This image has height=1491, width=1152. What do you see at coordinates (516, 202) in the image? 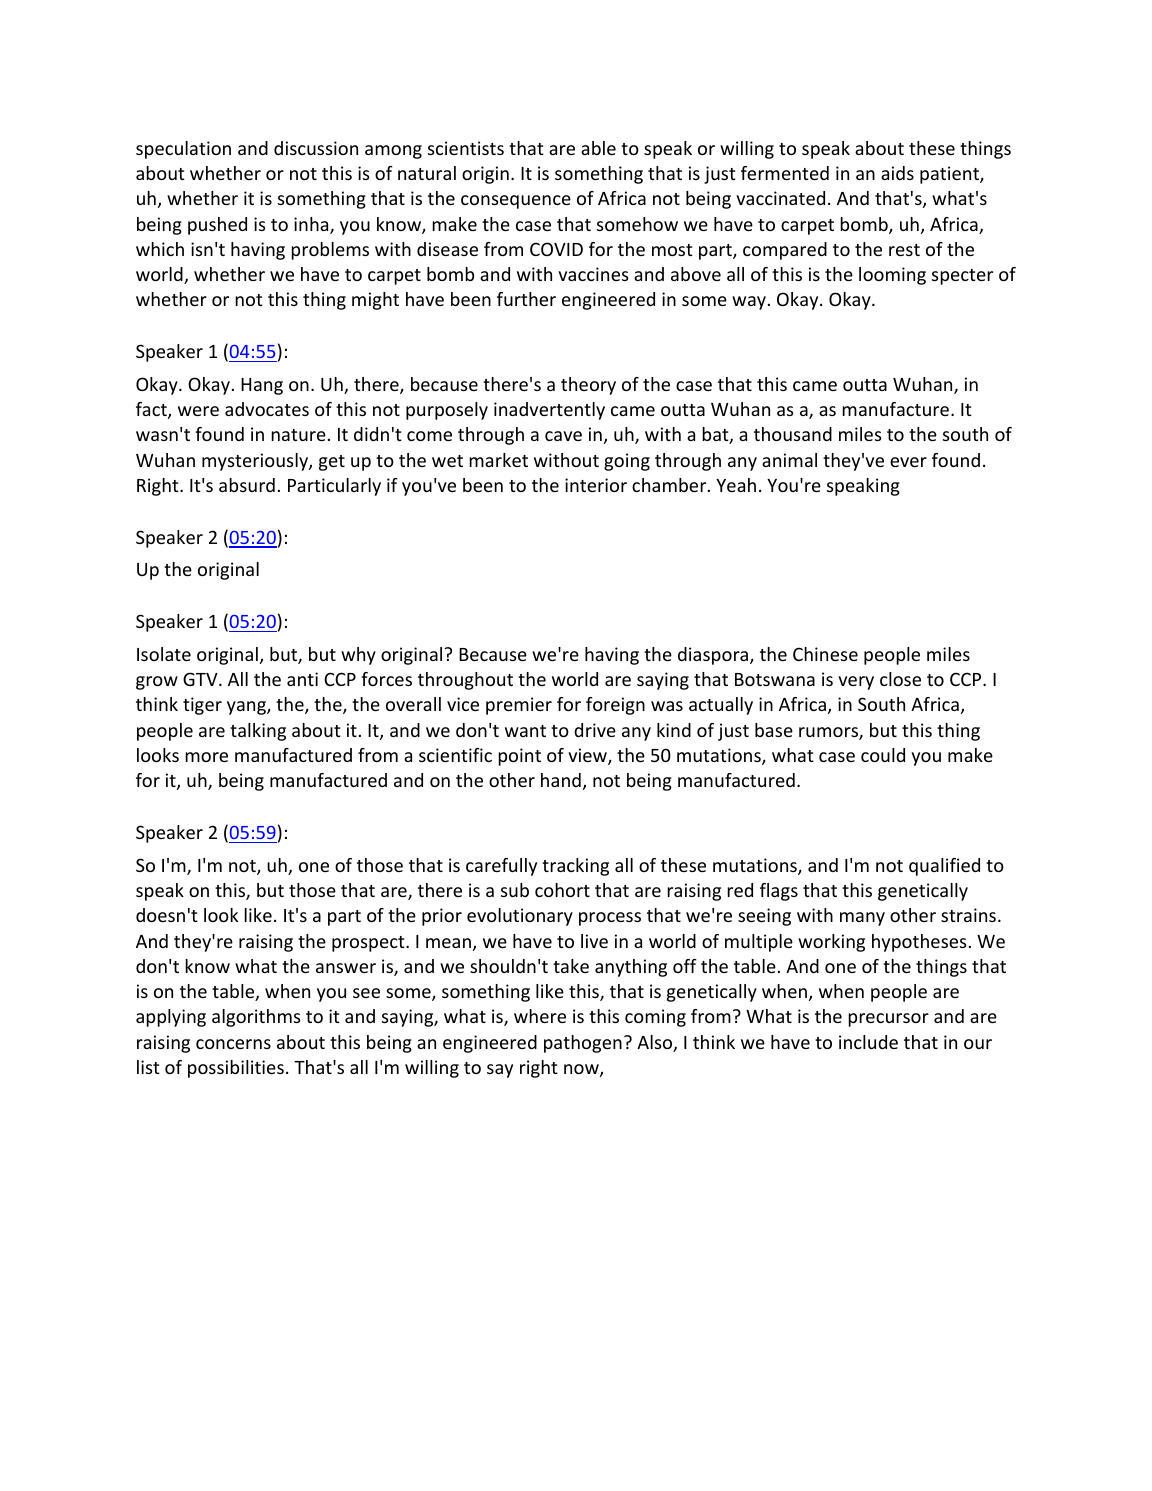
I see `consequence` at bounding box center [516, 202].
